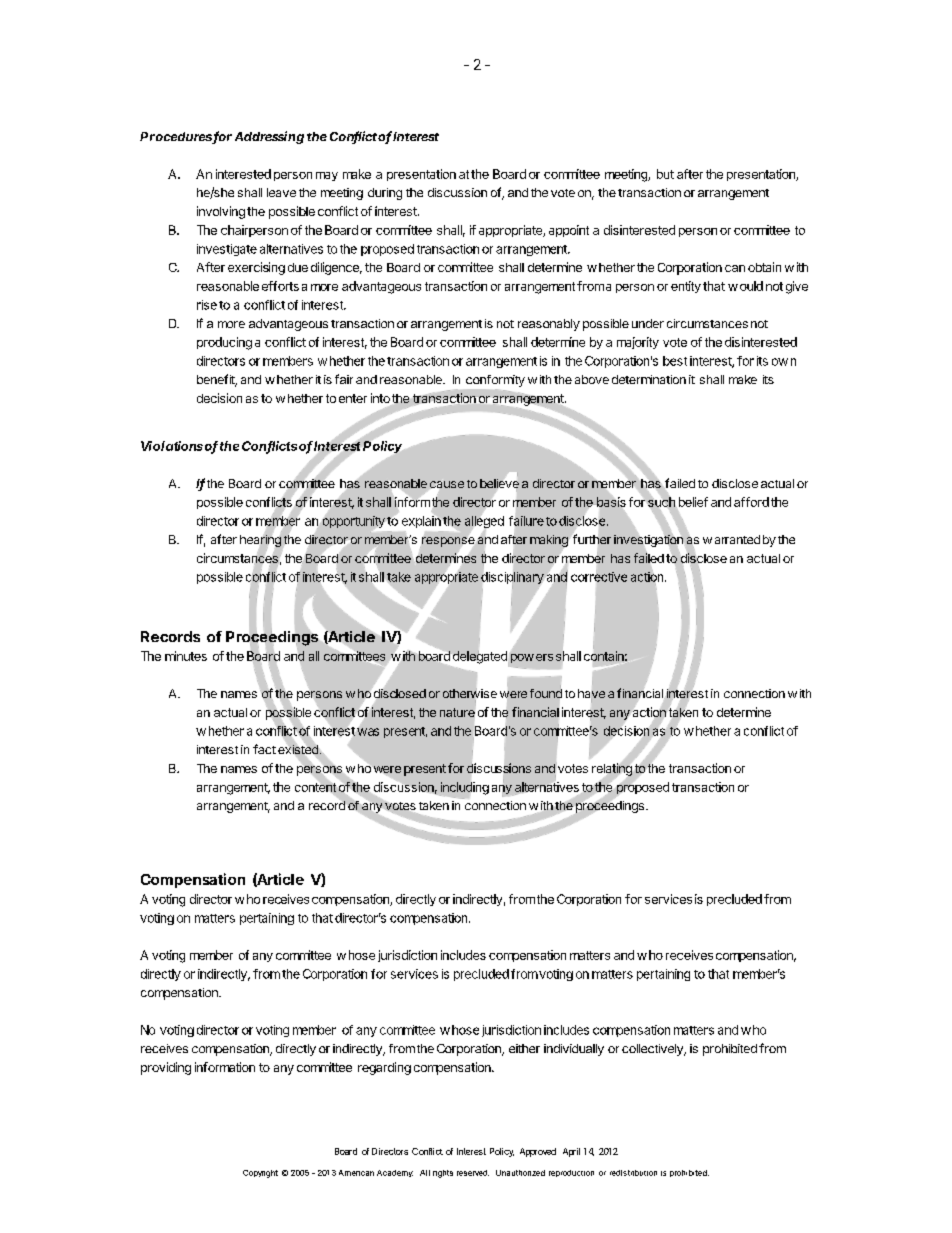 This image has width=952, height=1233. What do you see at coordinates (385, 194) in the image?
I see `during` at bounding box center [385, 194].
